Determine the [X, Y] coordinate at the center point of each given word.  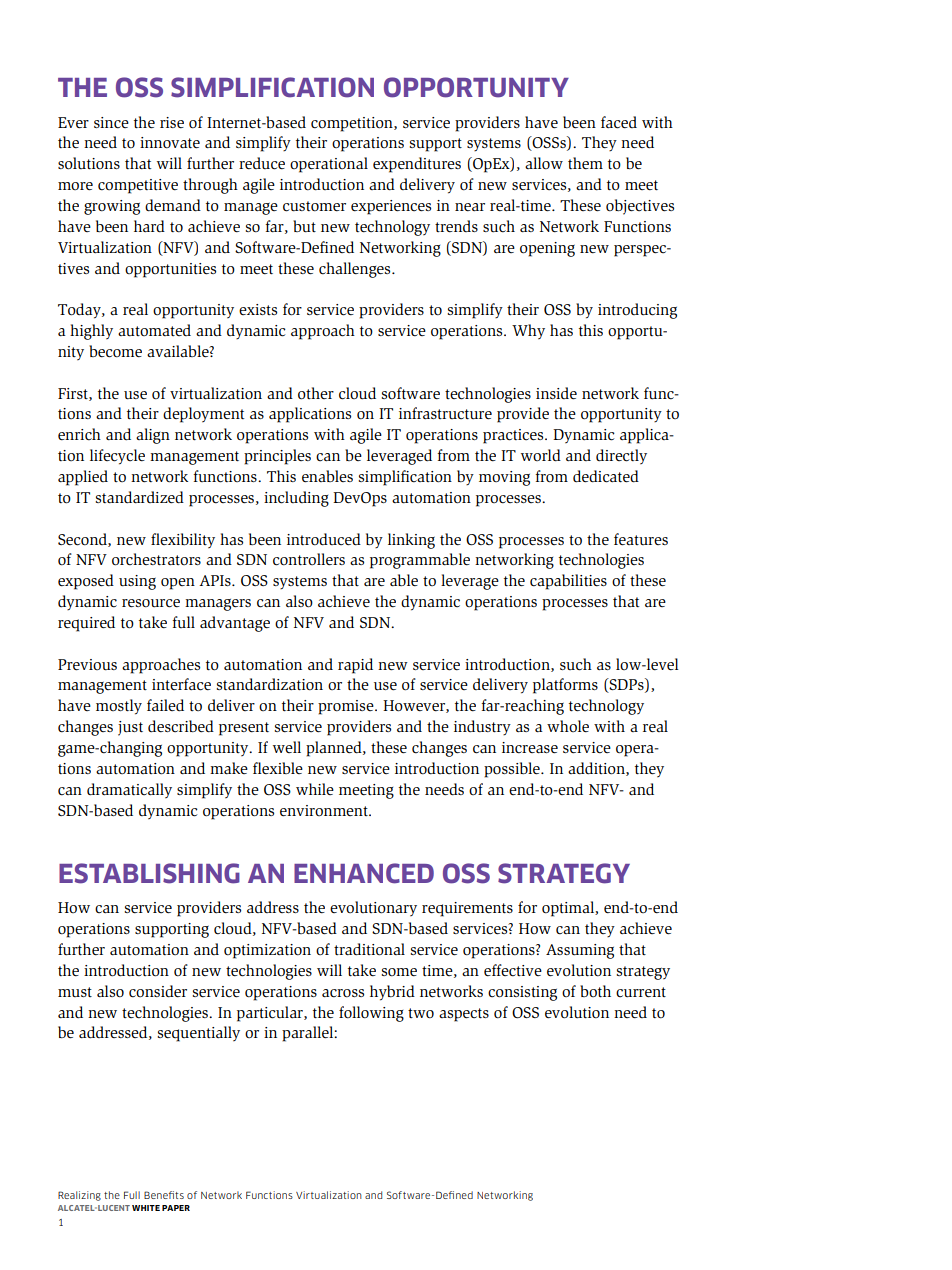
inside [556, 393]
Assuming [580, 951]
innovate [170, 143]
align [153, 436]
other [316, 393]
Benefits [164, 1195]
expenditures [417, 165]
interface [181, 684]
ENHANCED [364, 873]
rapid [355, 666]
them [585, 163]
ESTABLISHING [149, 873]
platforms [565, 686]
